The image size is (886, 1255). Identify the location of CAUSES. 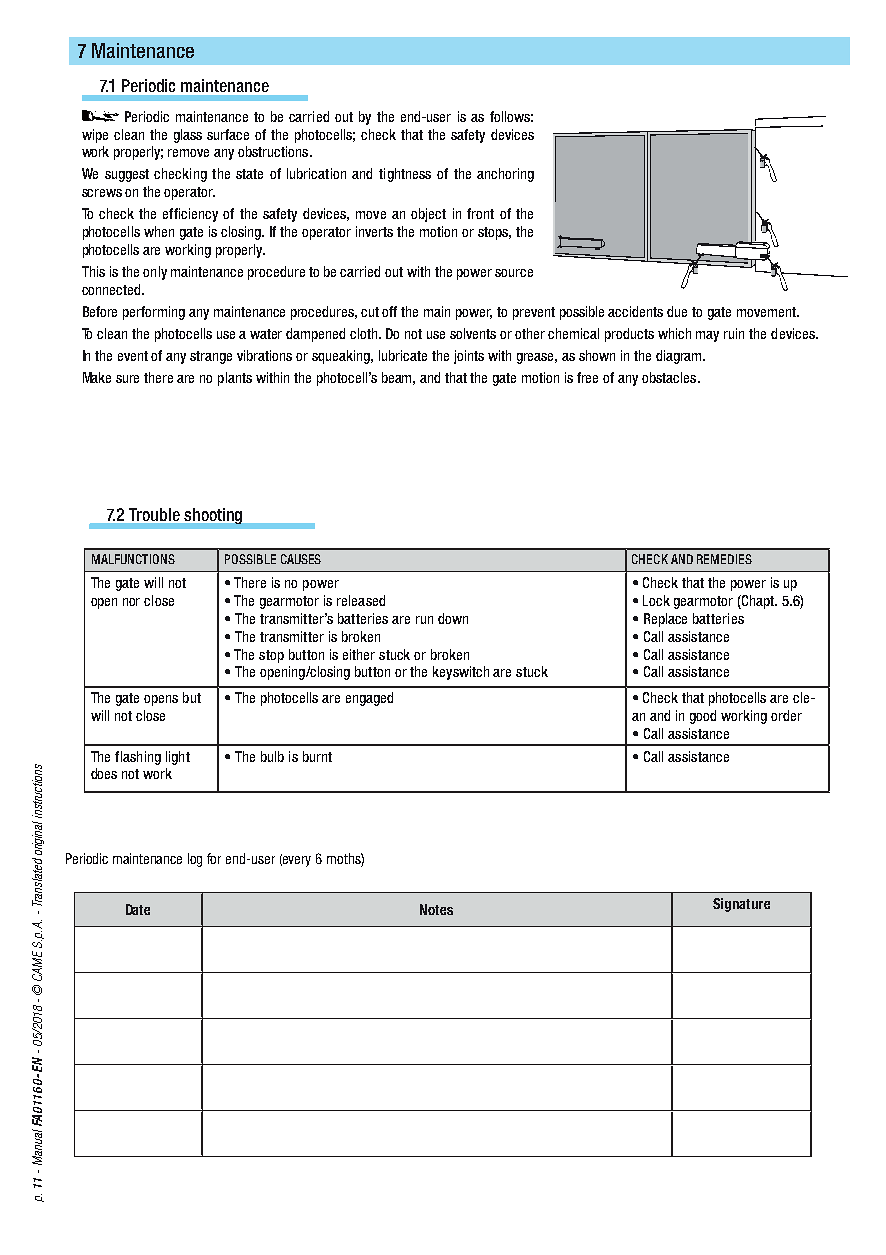
(301, 559).
